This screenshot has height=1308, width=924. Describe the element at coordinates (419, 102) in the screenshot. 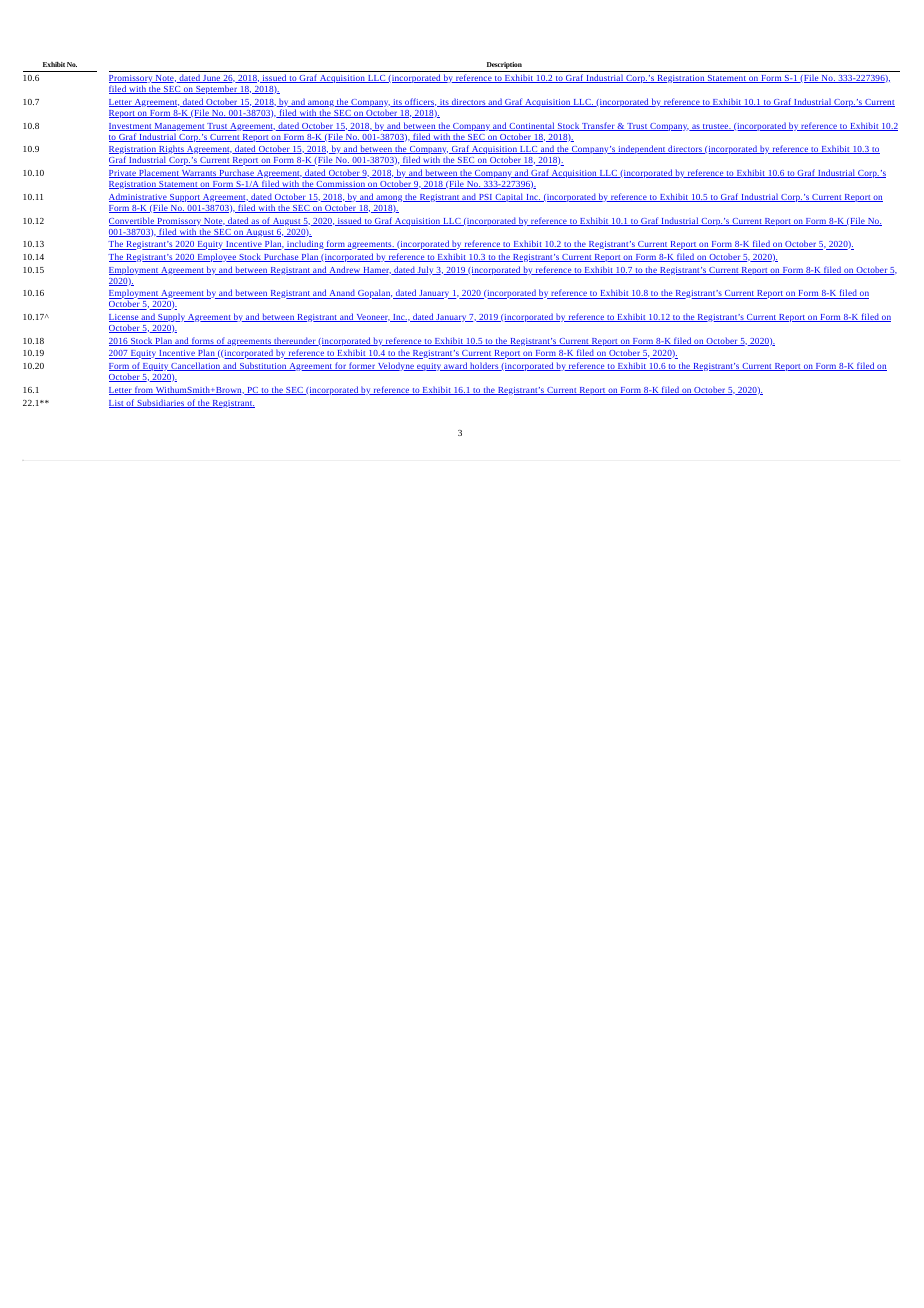

I see `officers` at that location.
